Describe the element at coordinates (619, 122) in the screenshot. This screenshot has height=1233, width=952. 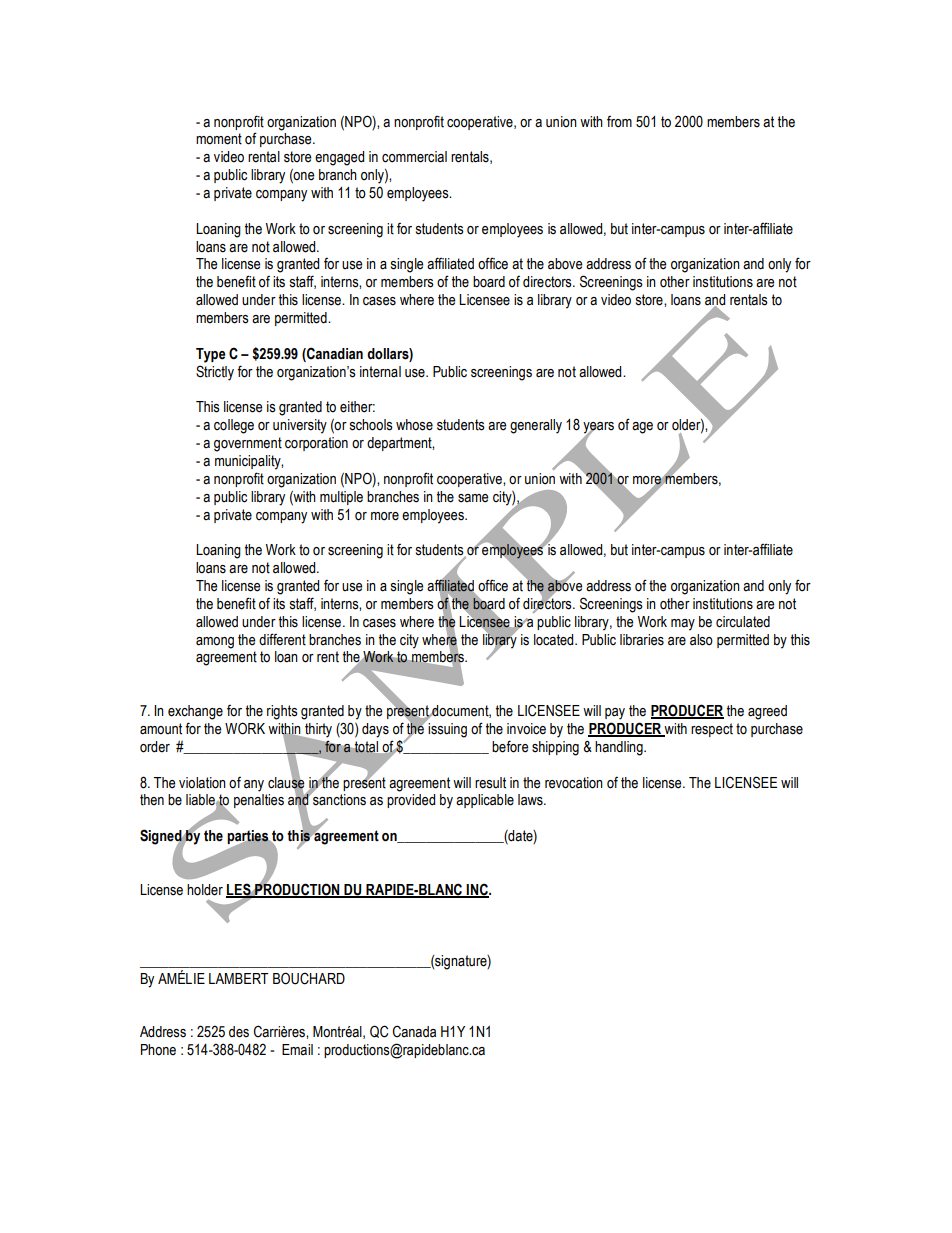
I see `from` at that location.
